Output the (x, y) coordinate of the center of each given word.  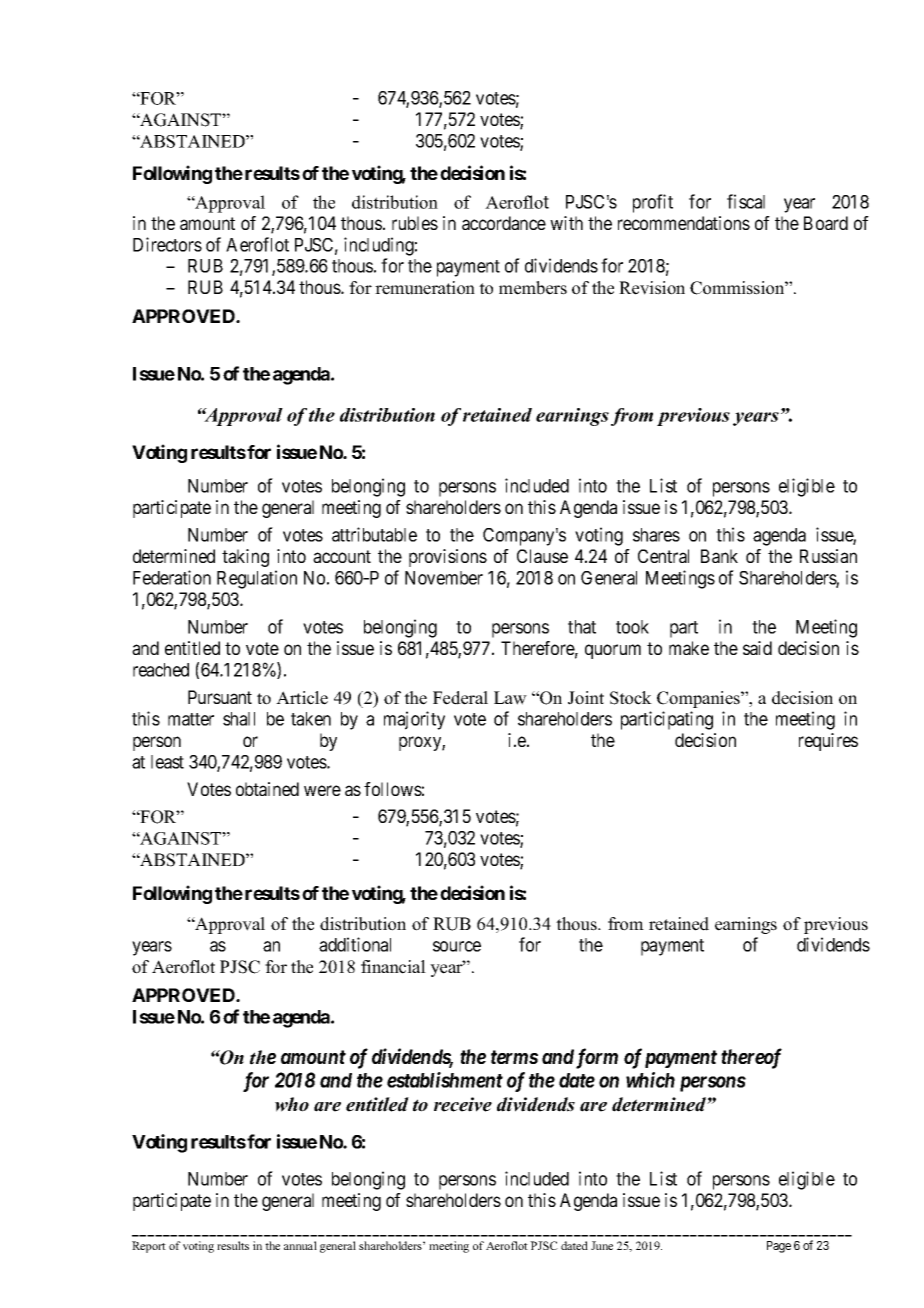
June (602, 1245)
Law (510, 698)
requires (828, 742)
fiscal (746, 201)
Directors (167, 244)
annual (300, 1245)
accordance (504, 223)
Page (779, 1247)
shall (239, 719)
